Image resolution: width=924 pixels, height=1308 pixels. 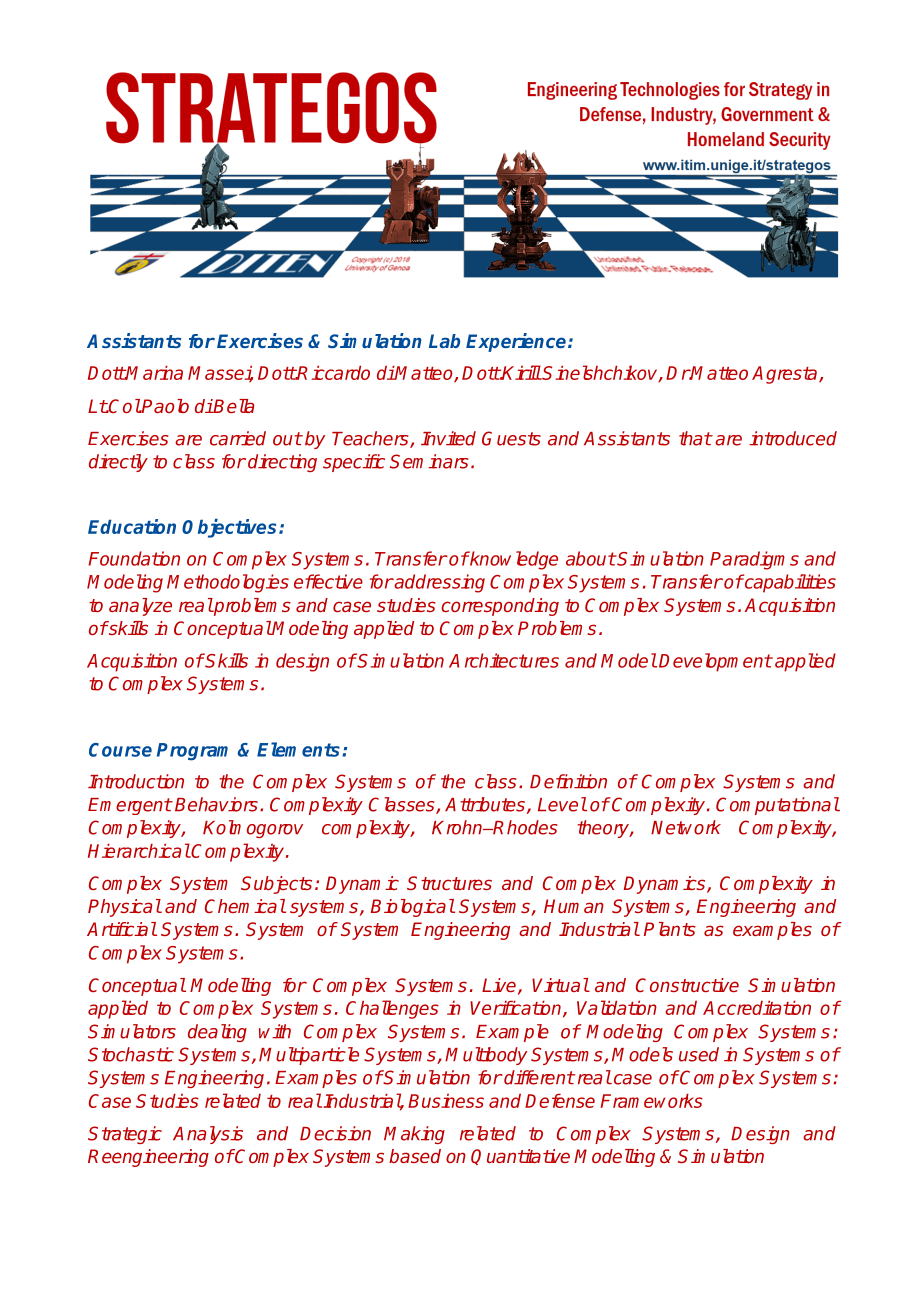 I want to click on Analysis, so click(x=208, y=1135).
